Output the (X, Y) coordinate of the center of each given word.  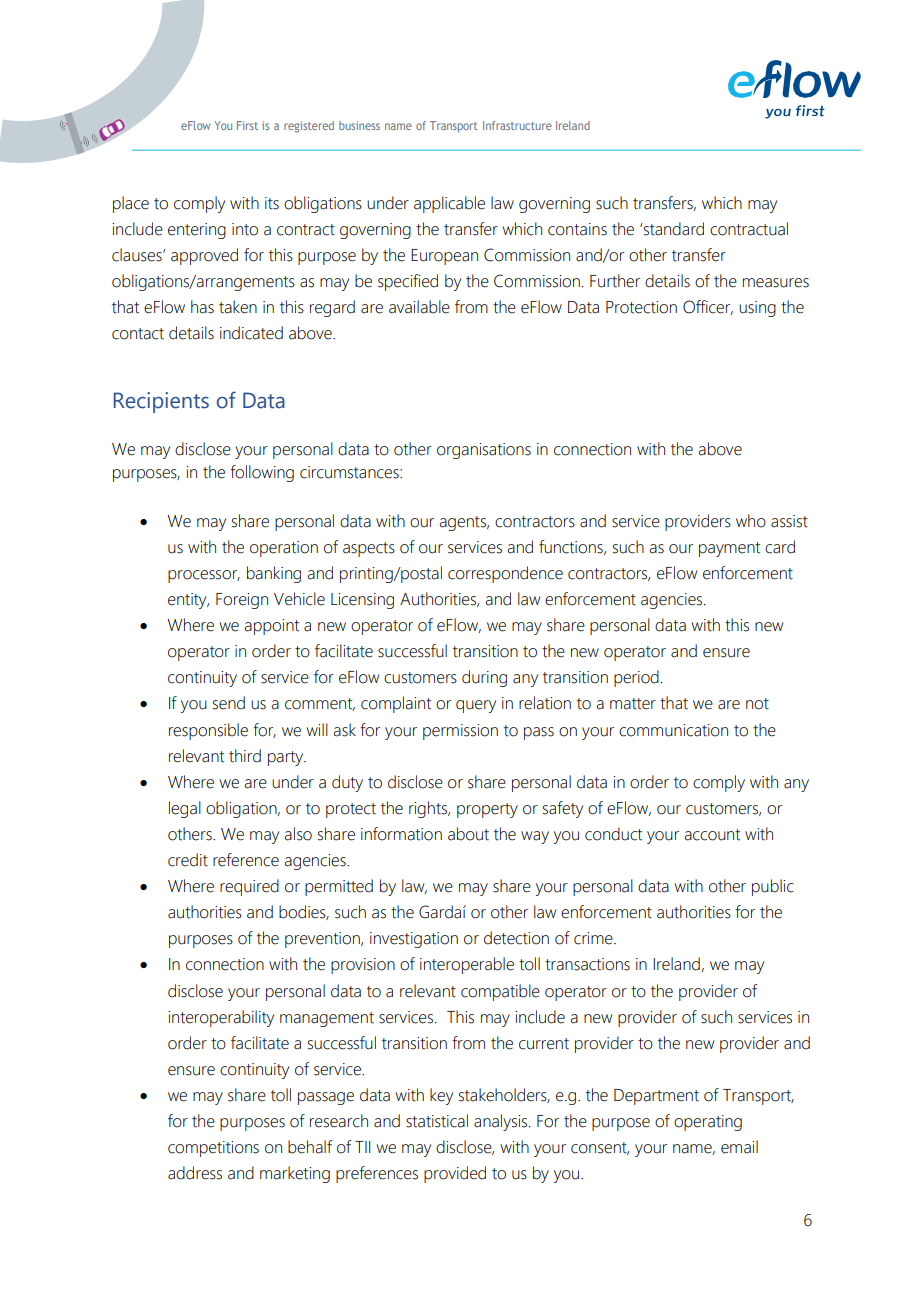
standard (674, 229)
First (247, 125)
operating (708, 1123)
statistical (437, 1121)
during (484, 678)
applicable (449, 204)
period (636, 678)
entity (188, 601)
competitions (213, 1149)
